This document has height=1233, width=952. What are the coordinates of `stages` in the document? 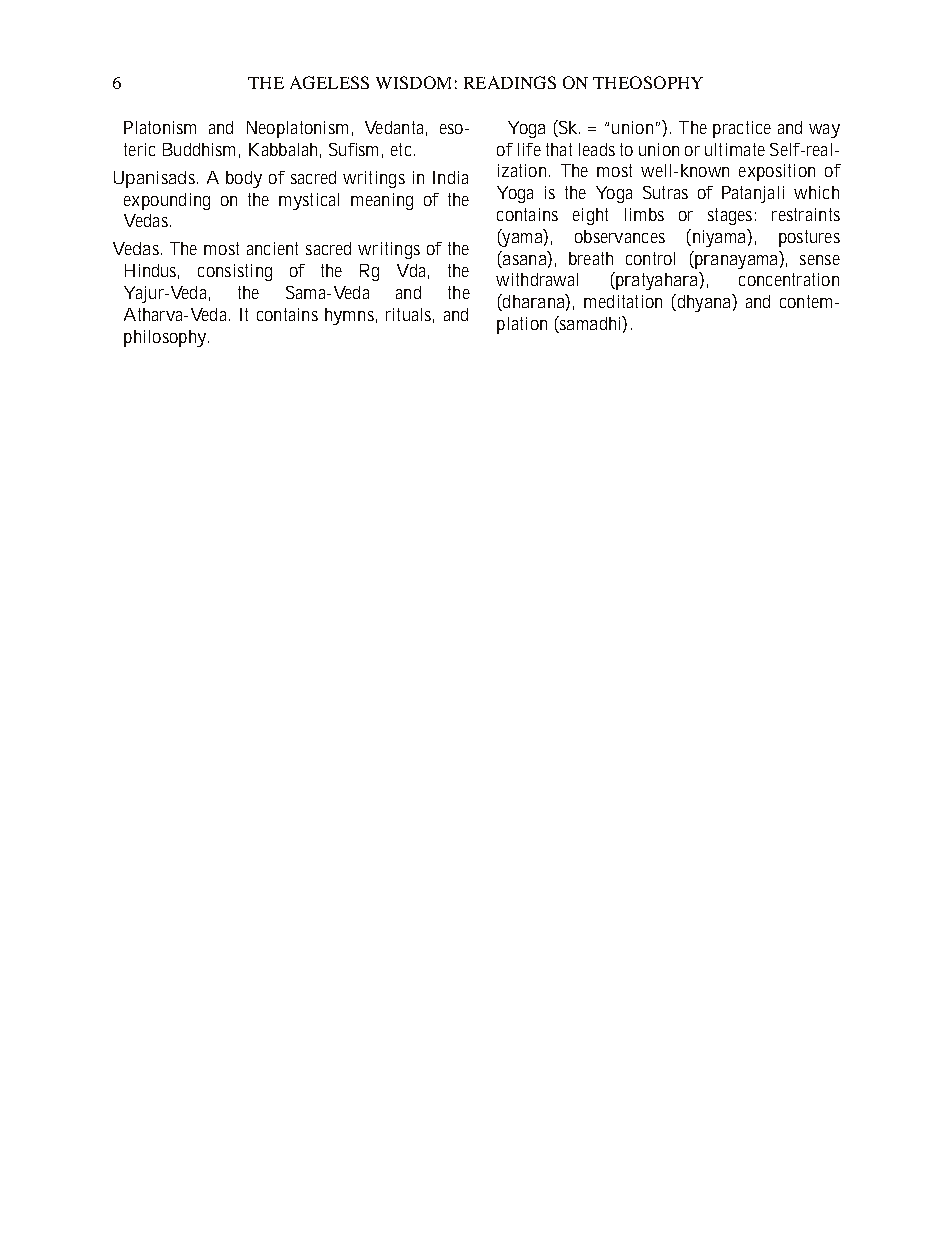 It's located at (732, 216).
